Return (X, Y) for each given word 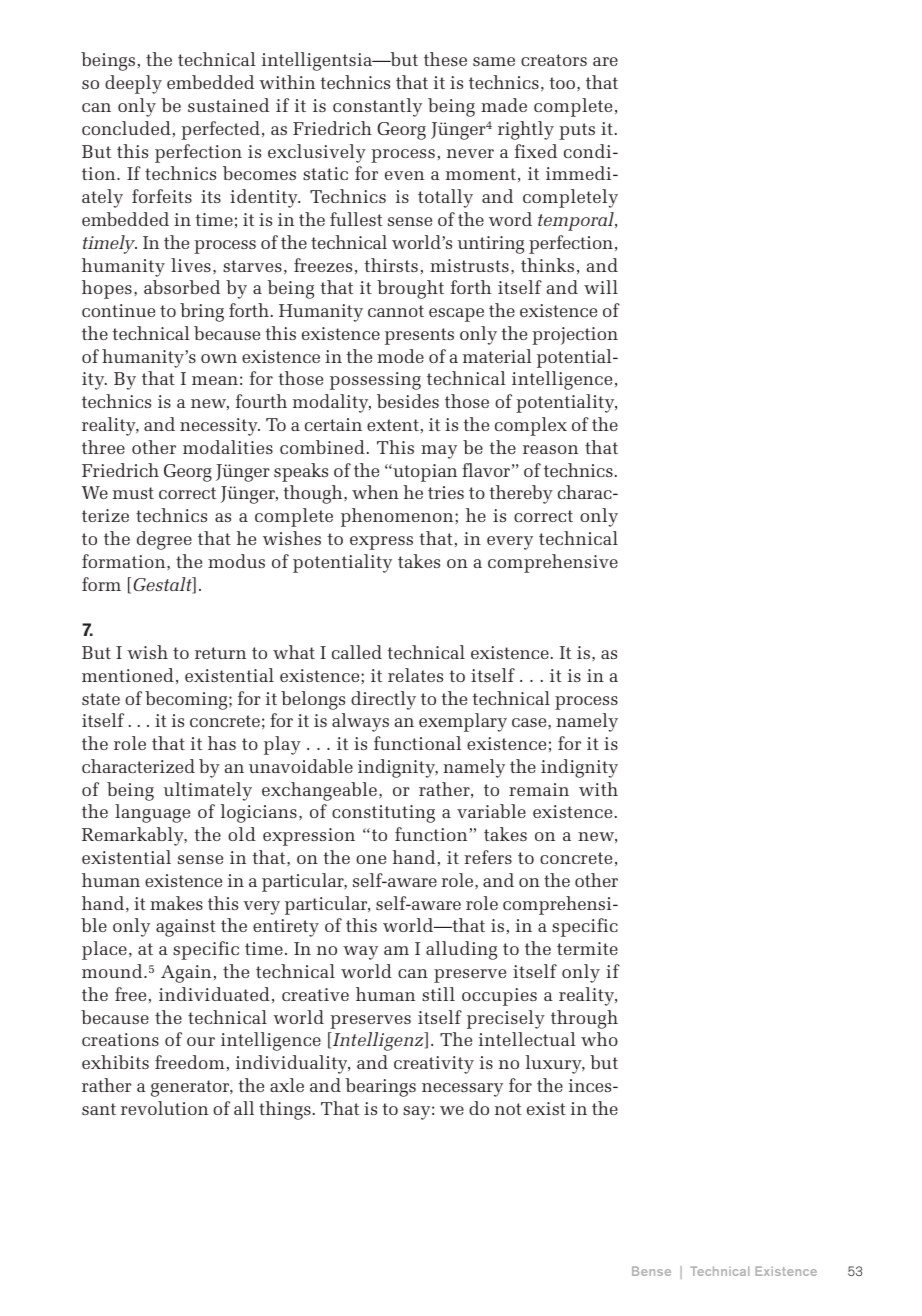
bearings (380, 1087)
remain (539, 789)
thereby (521, 494)
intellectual (527, 1039)
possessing (375, 381)
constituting (383, 814)
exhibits (115, 1062)
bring (202, 312)
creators (554, 60)
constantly (377, 107)
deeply (133, 84)
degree (164, 540)
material (497, 356)
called (357, 652)
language (152, 813)
